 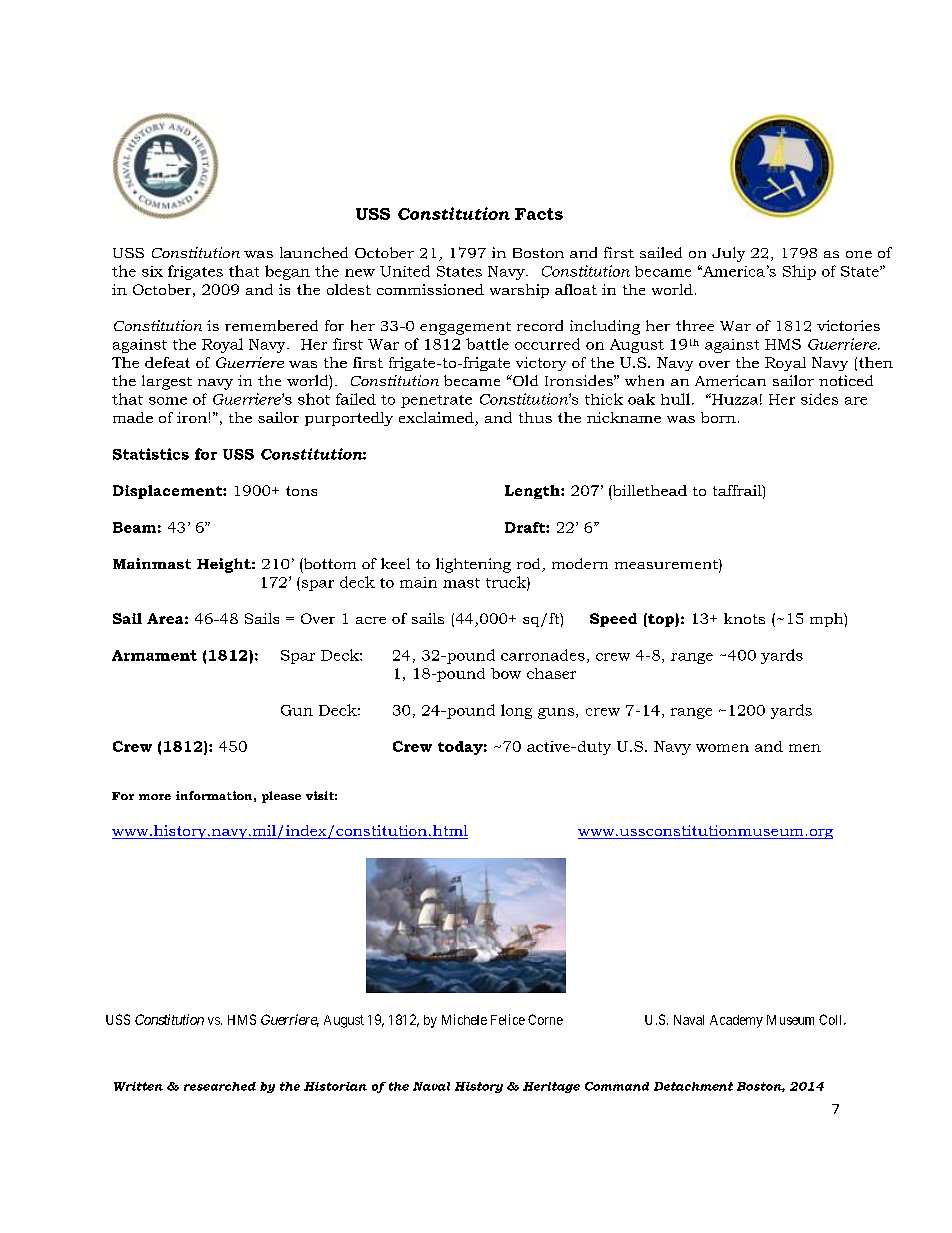 What do you see at coordinates (151, 454) in the image?
I see `Statistics` at bounding box center [151, 454].
